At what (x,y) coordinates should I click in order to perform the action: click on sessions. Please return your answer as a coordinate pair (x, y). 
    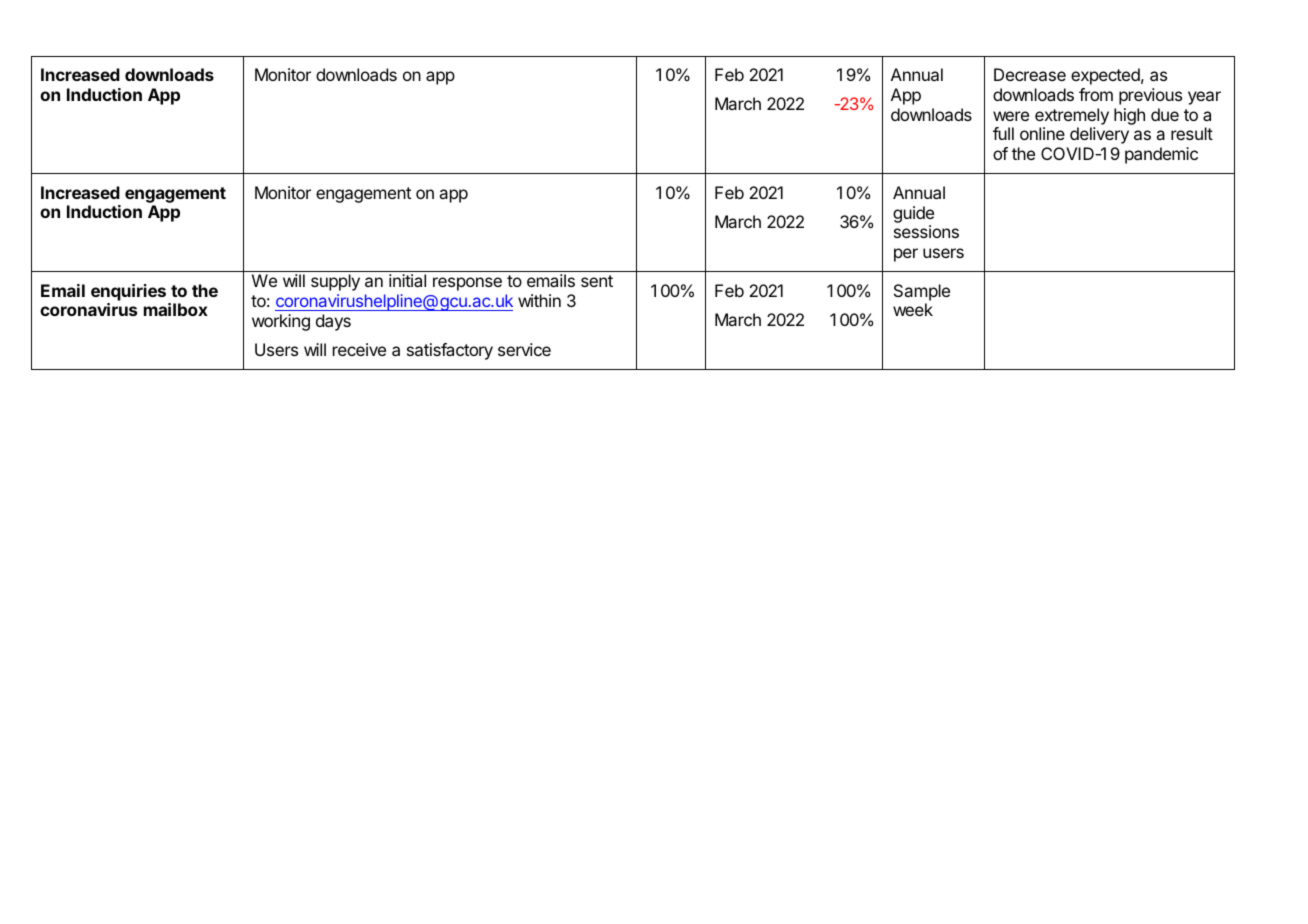
    Looking at the image, I should click on (926, 231).
